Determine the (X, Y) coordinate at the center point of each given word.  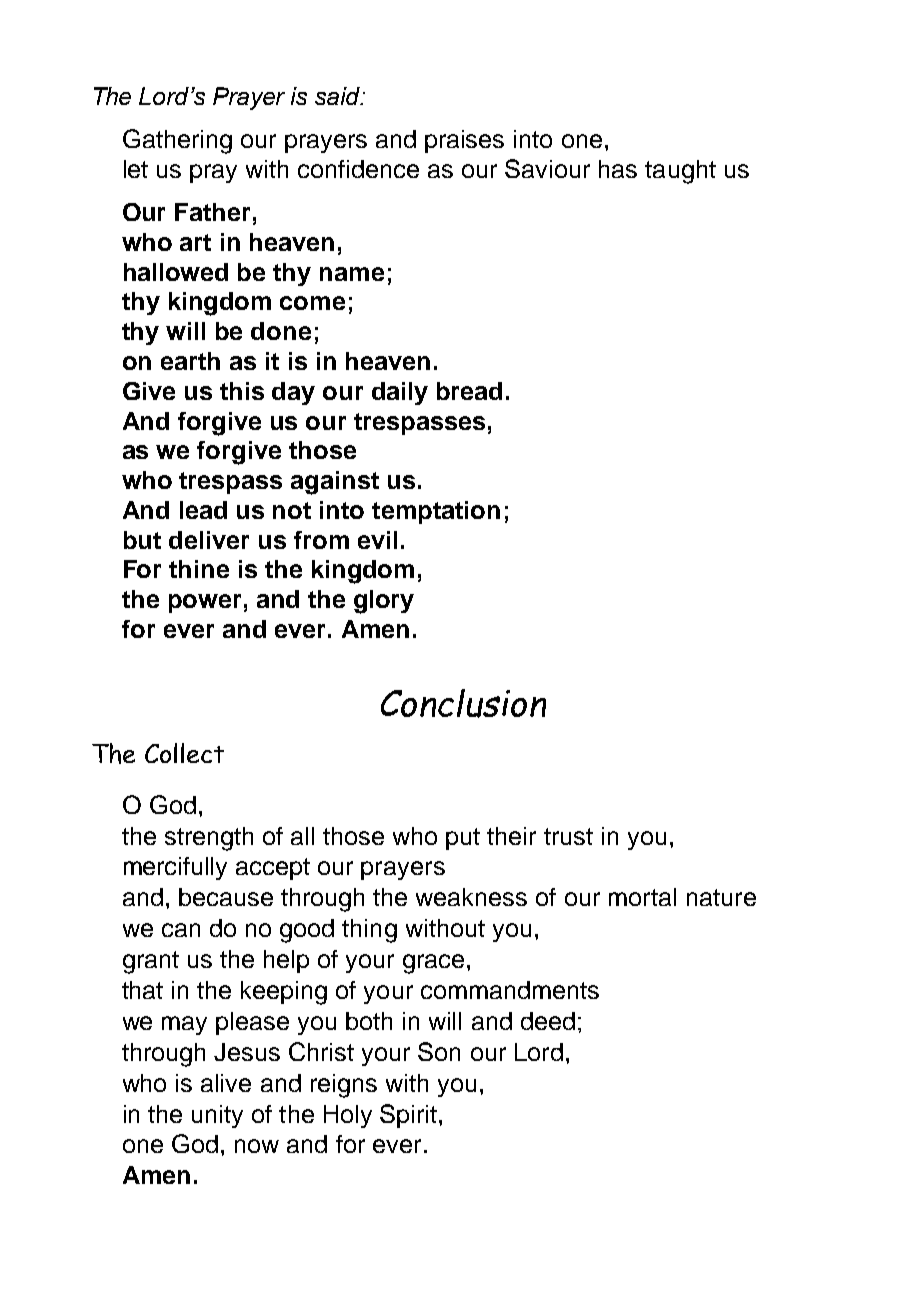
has (618, 169)
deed (548, 1021)
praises (464, 141)
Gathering (177, 141)
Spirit (408, 1116)
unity (217, 1116)
